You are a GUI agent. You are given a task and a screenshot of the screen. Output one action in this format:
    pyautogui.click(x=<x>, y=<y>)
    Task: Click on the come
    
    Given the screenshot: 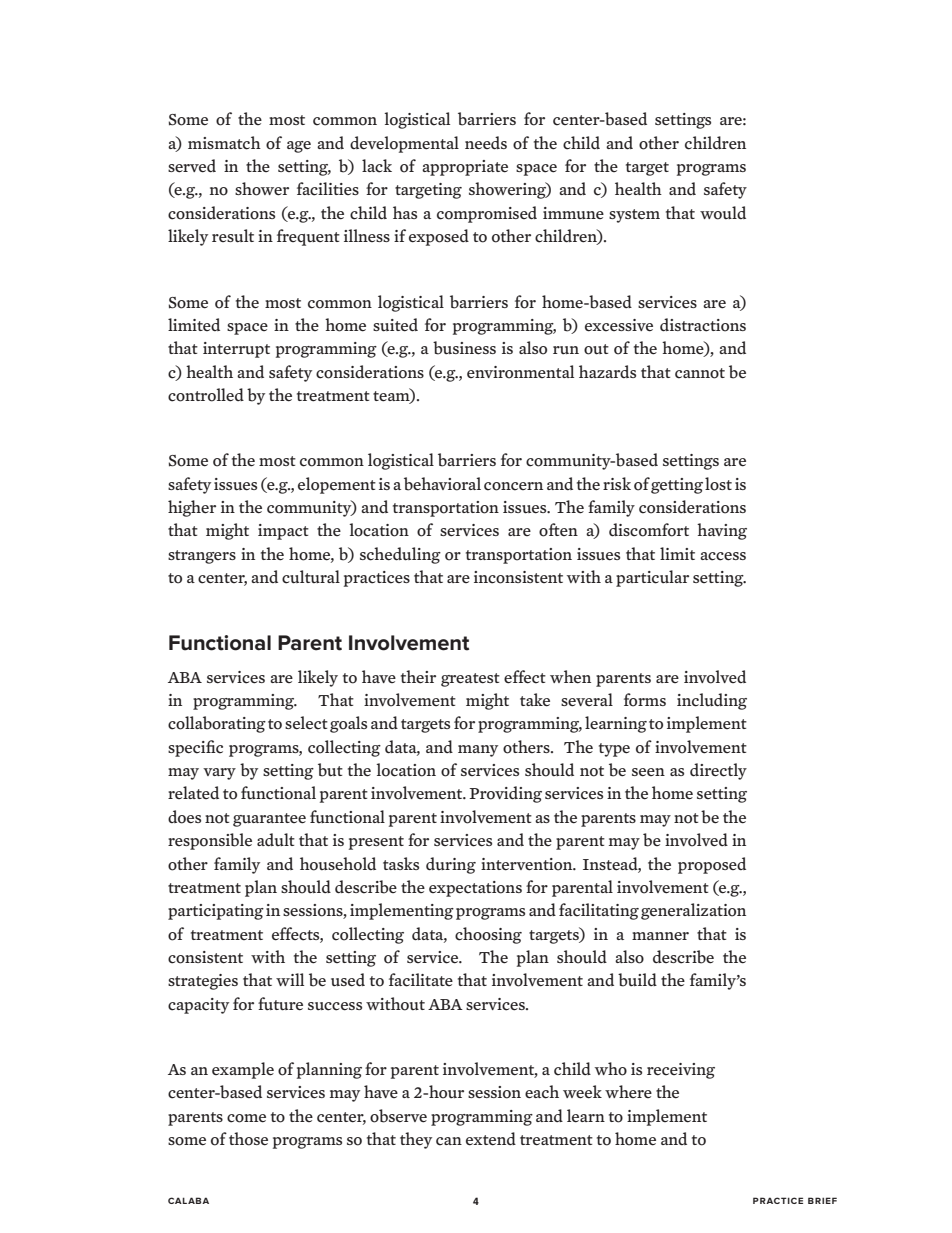 What is the action you would take?
    pyautogui.click(x=246, y=1118)
